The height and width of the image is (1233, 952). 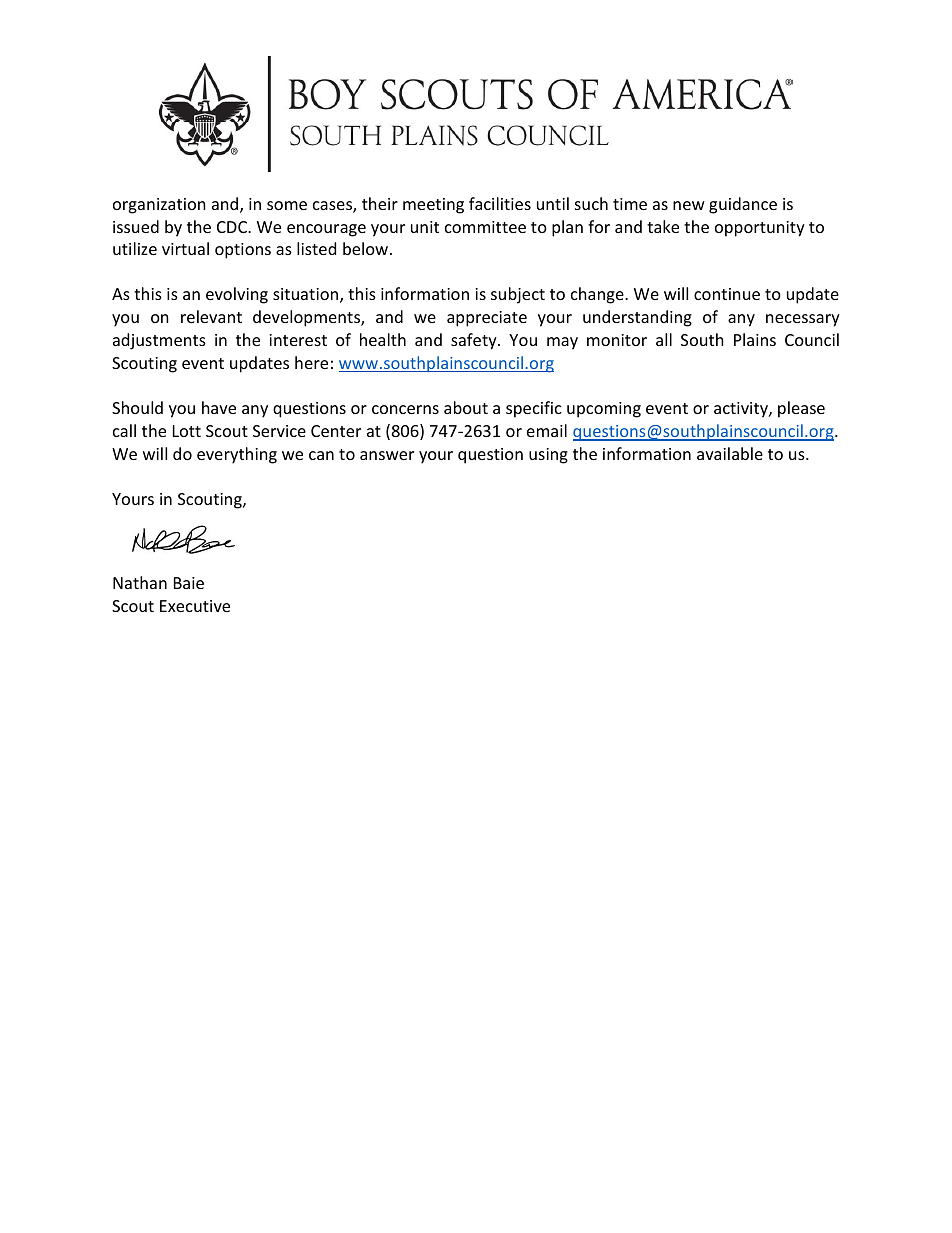 I want to click on CDC, so click(x=233, y=227).
